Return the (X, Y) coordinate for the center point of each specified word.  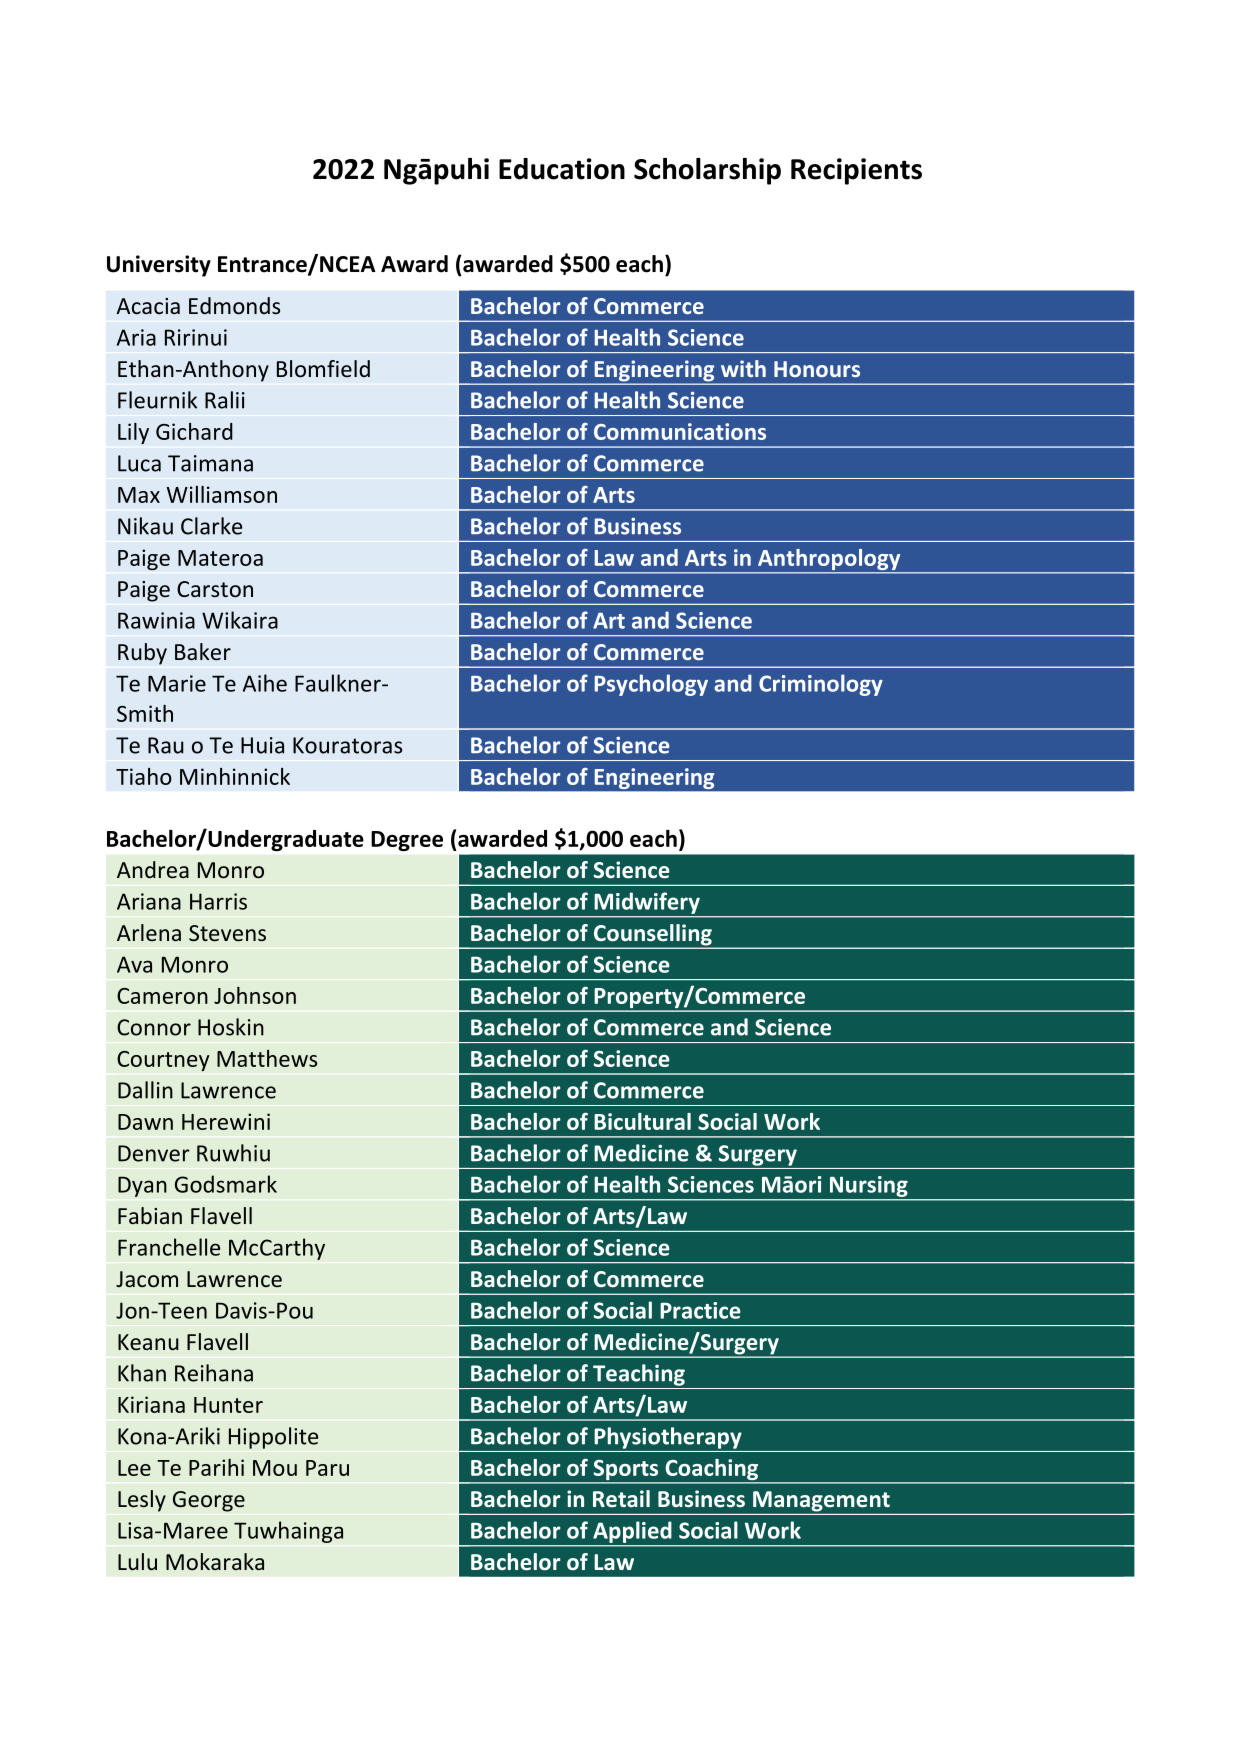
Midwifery (647, 903)
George (209, 1501)
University (159, 266)
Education (562, 169)
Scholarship (707, 171)
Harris (218, 901)
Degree (407, 841)
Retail (621, 1499)
